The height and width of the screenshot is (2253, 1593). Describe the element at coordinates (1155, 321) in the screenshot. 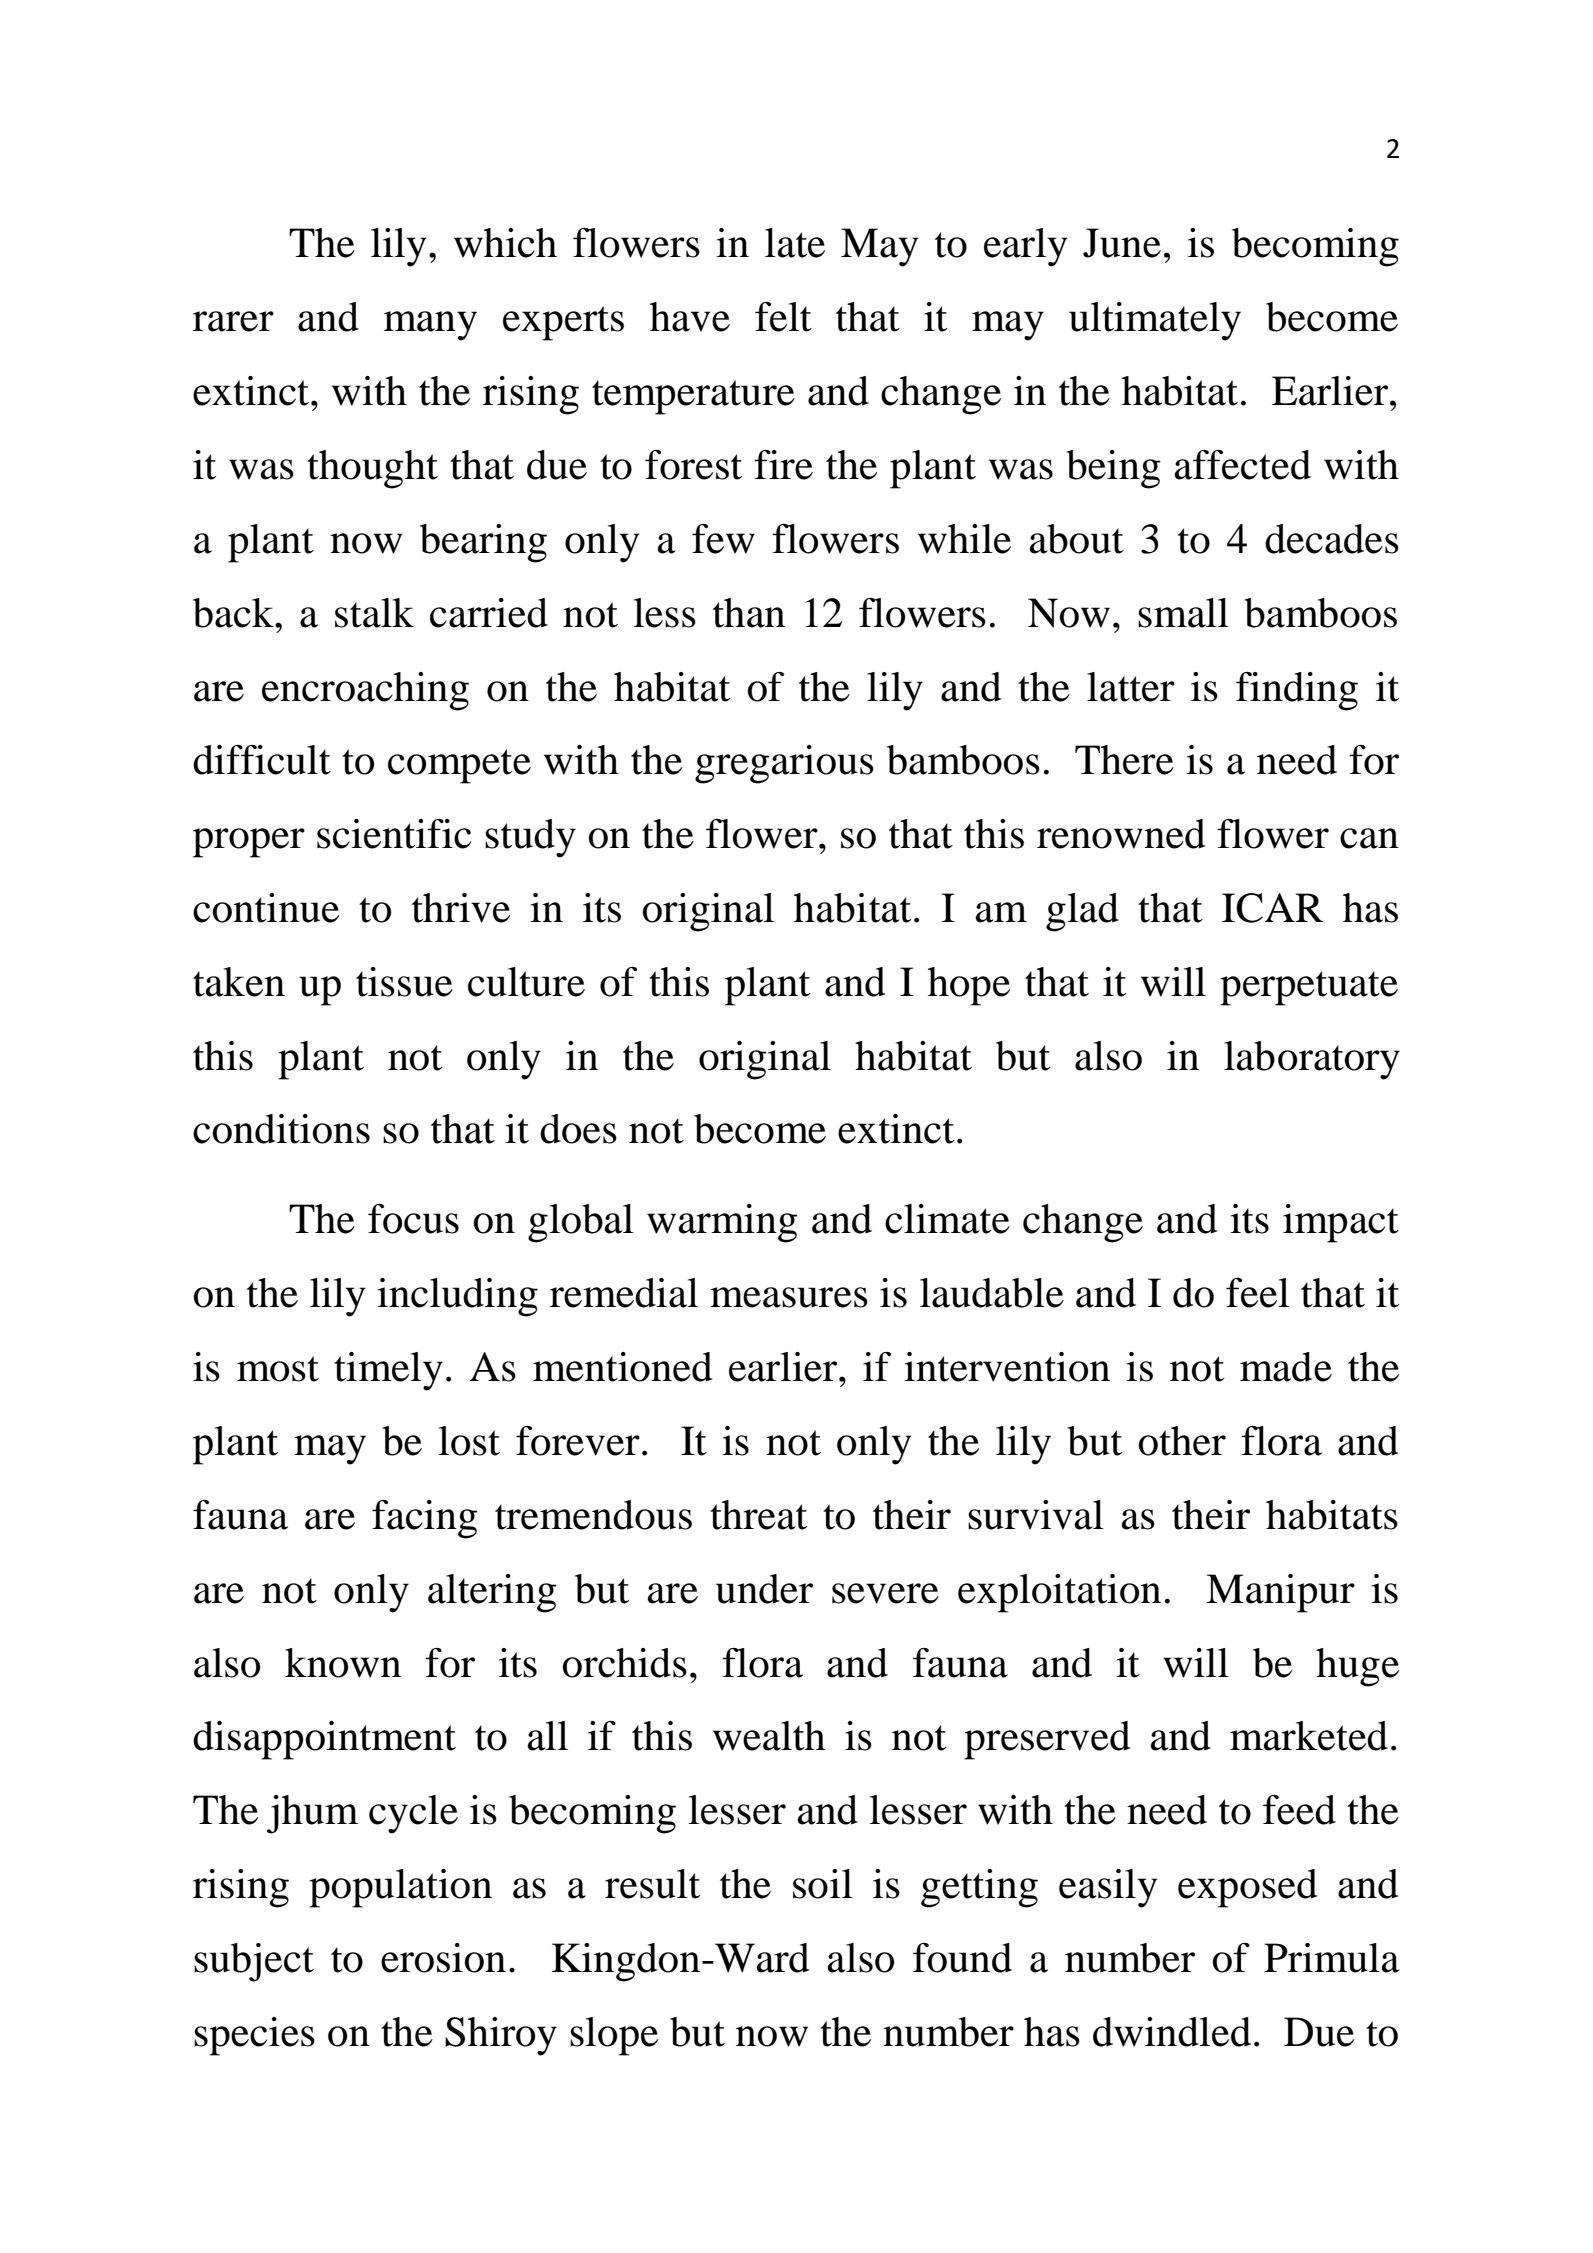

I see `ultimately` at that location.
